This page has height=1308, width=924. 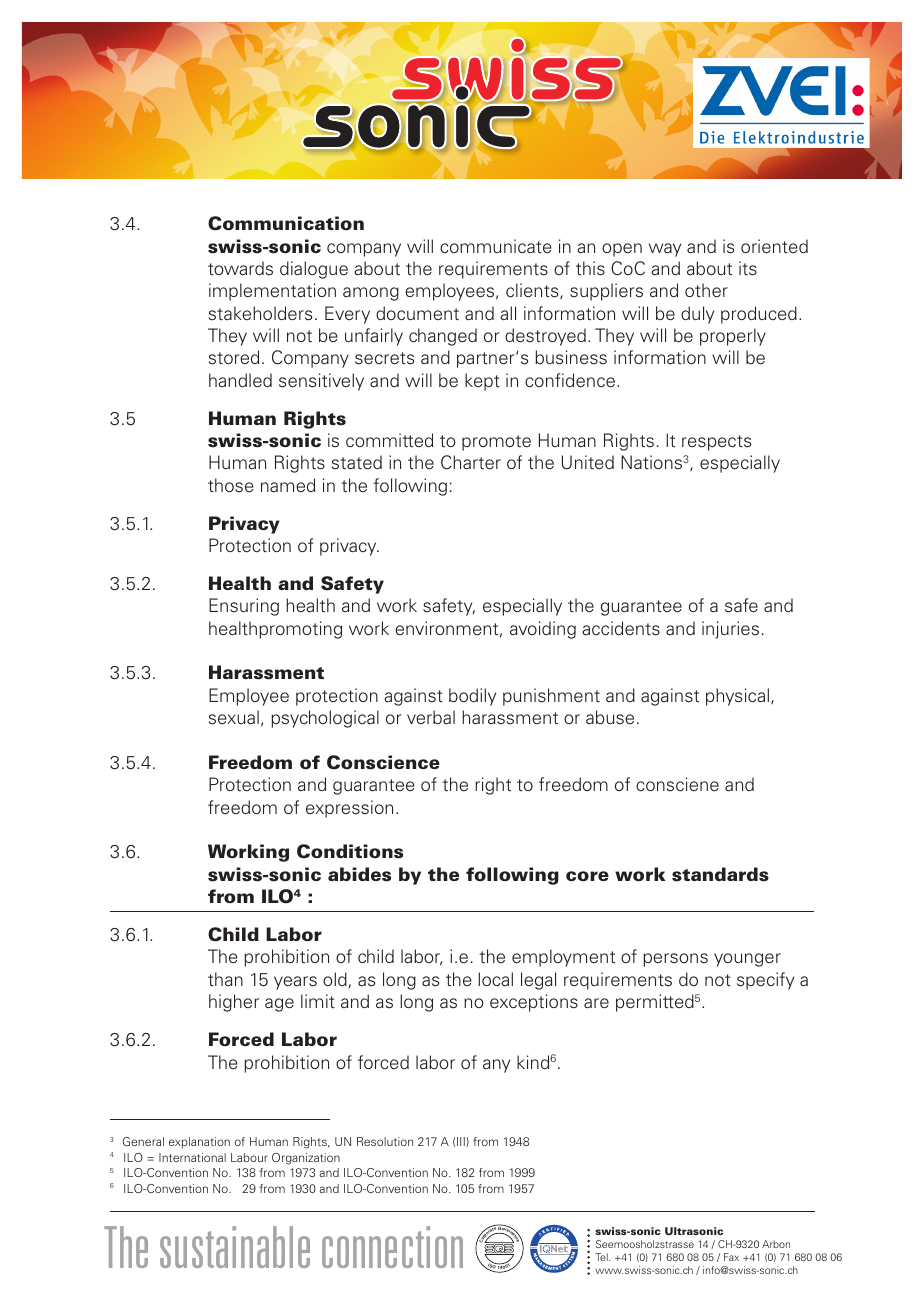 What do you see at coordinates (471, 462) in the page?
I see `Charter` at bounding box center [471, 462].
